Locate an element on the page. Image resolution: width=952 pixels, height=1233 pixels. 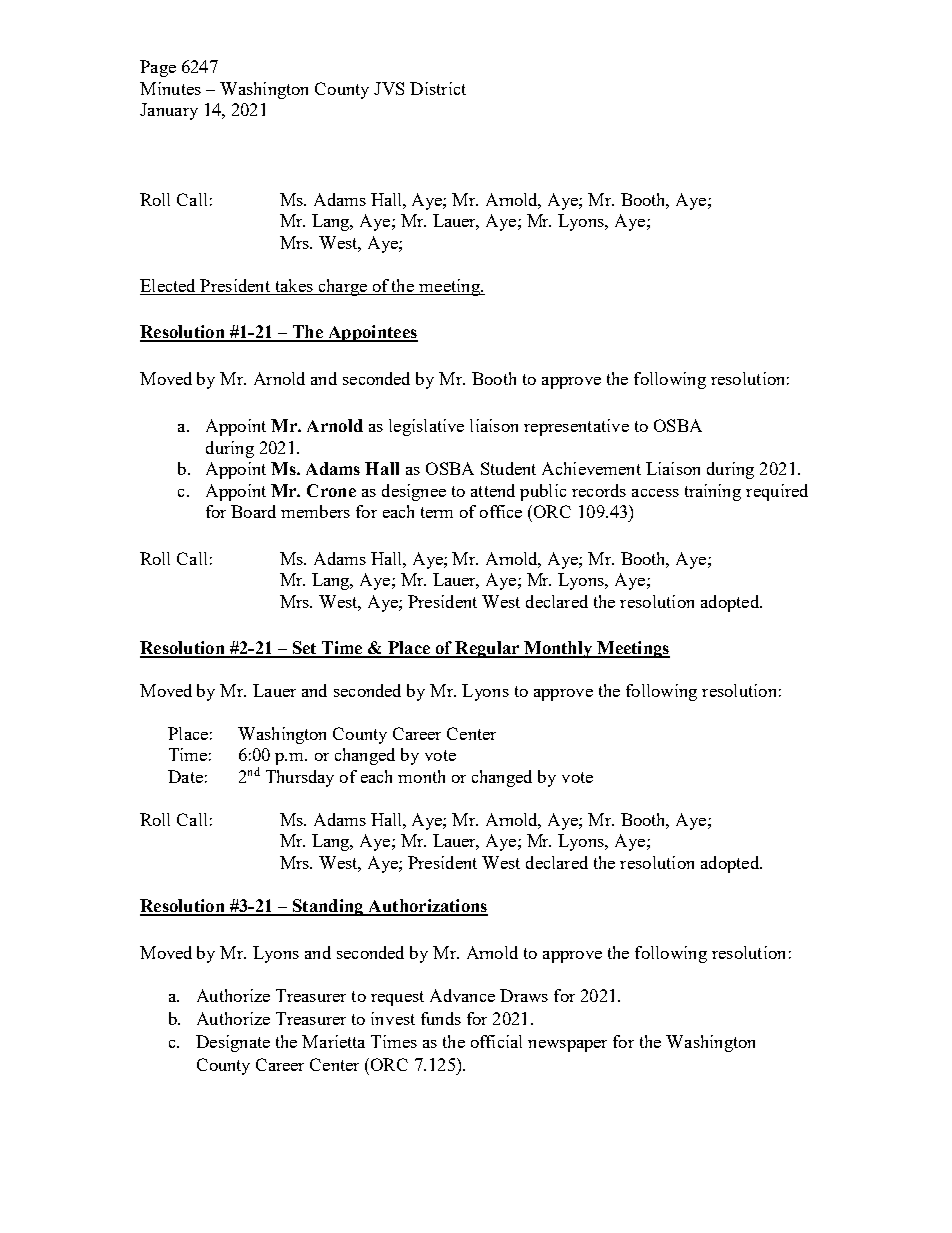
training is located at coordinates (713, 492).
